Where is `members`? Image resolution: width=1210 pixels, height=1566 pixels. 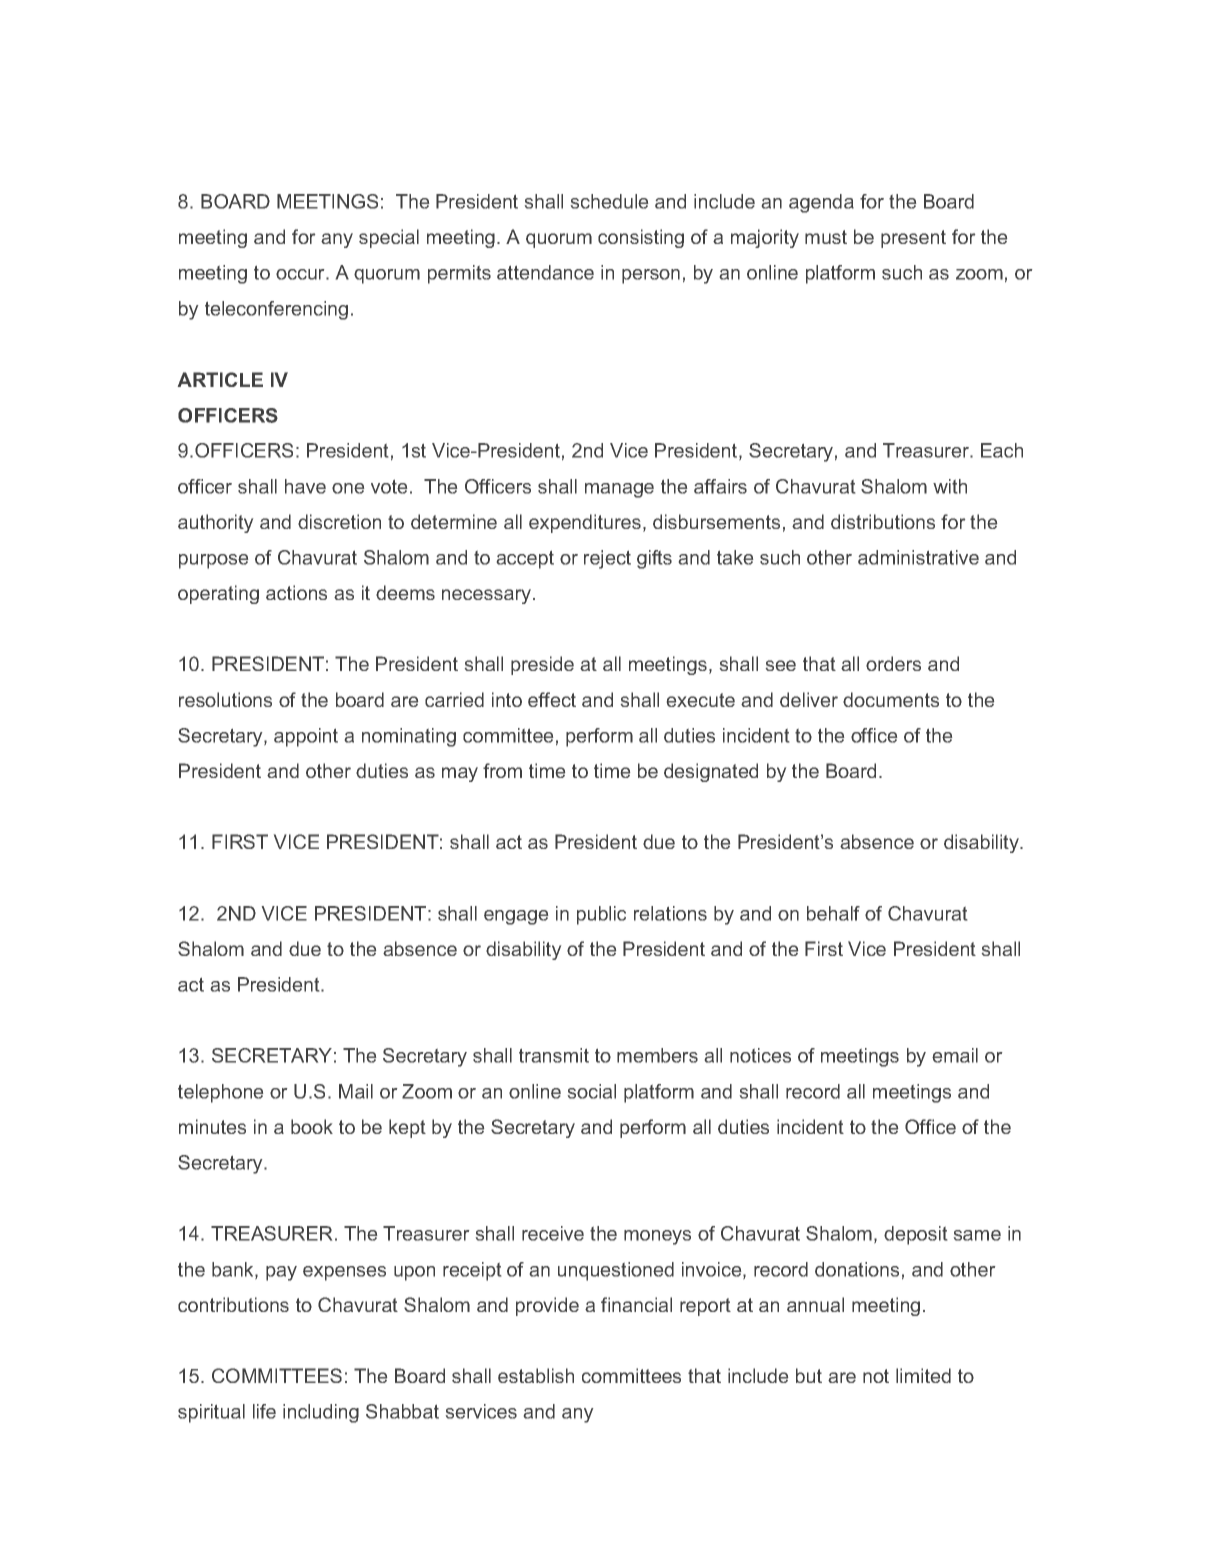 members is located at coordinates (657, 1055).
